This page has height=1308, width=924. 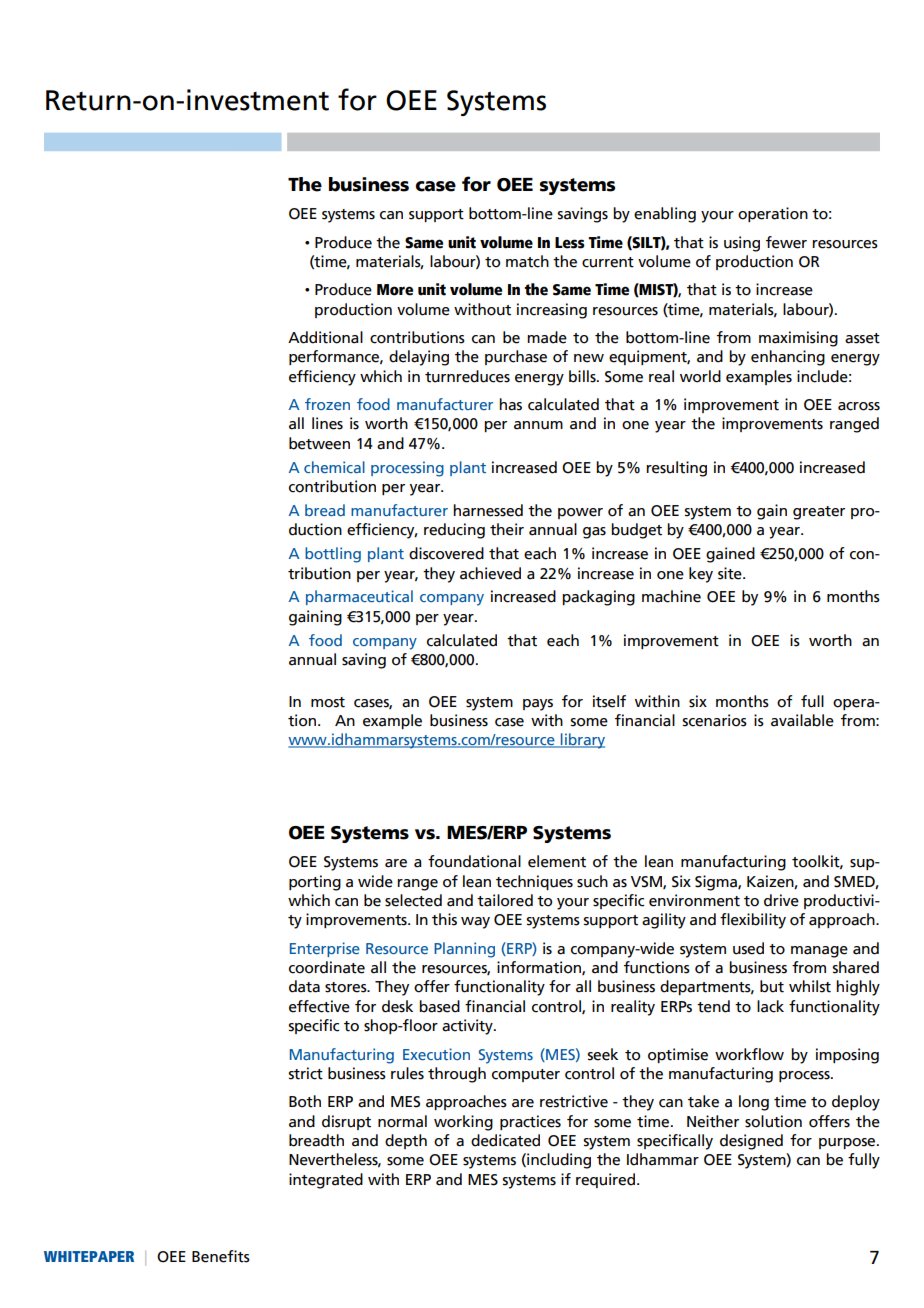 What do you see at coordinates (221, 1256) in the page?
I see `Benefits` at bounding box center [221, 1256].
